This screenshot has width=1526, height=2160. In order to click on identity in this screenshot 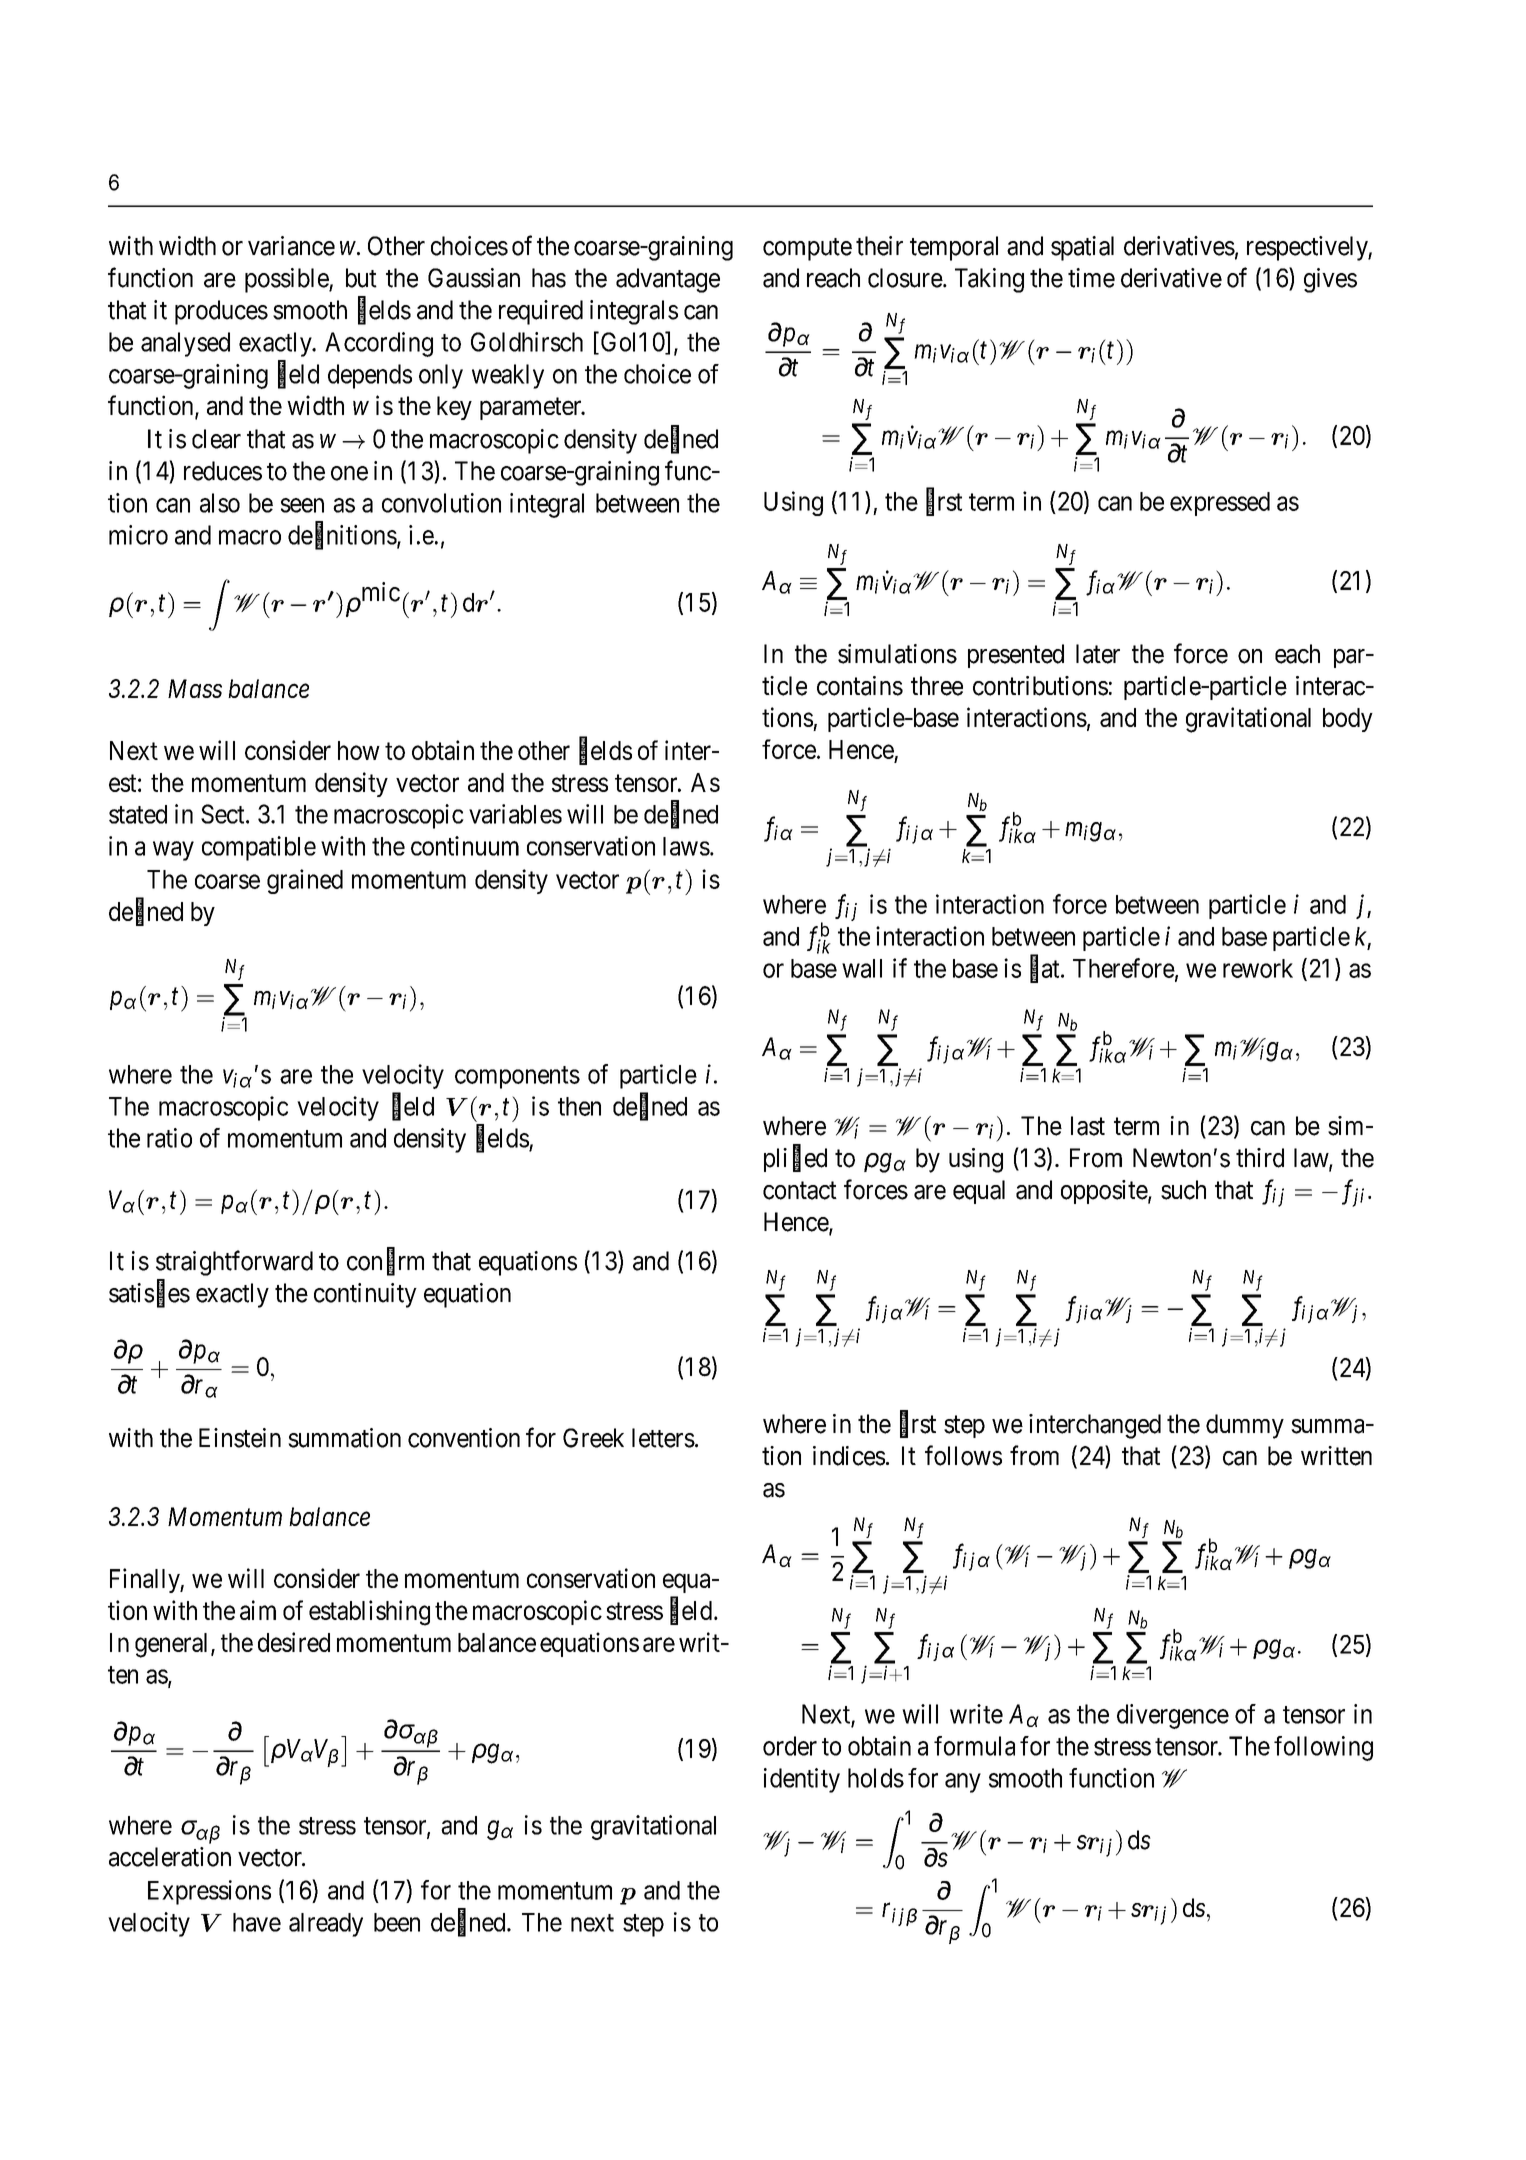, I will do `click(802, 1780)`.
